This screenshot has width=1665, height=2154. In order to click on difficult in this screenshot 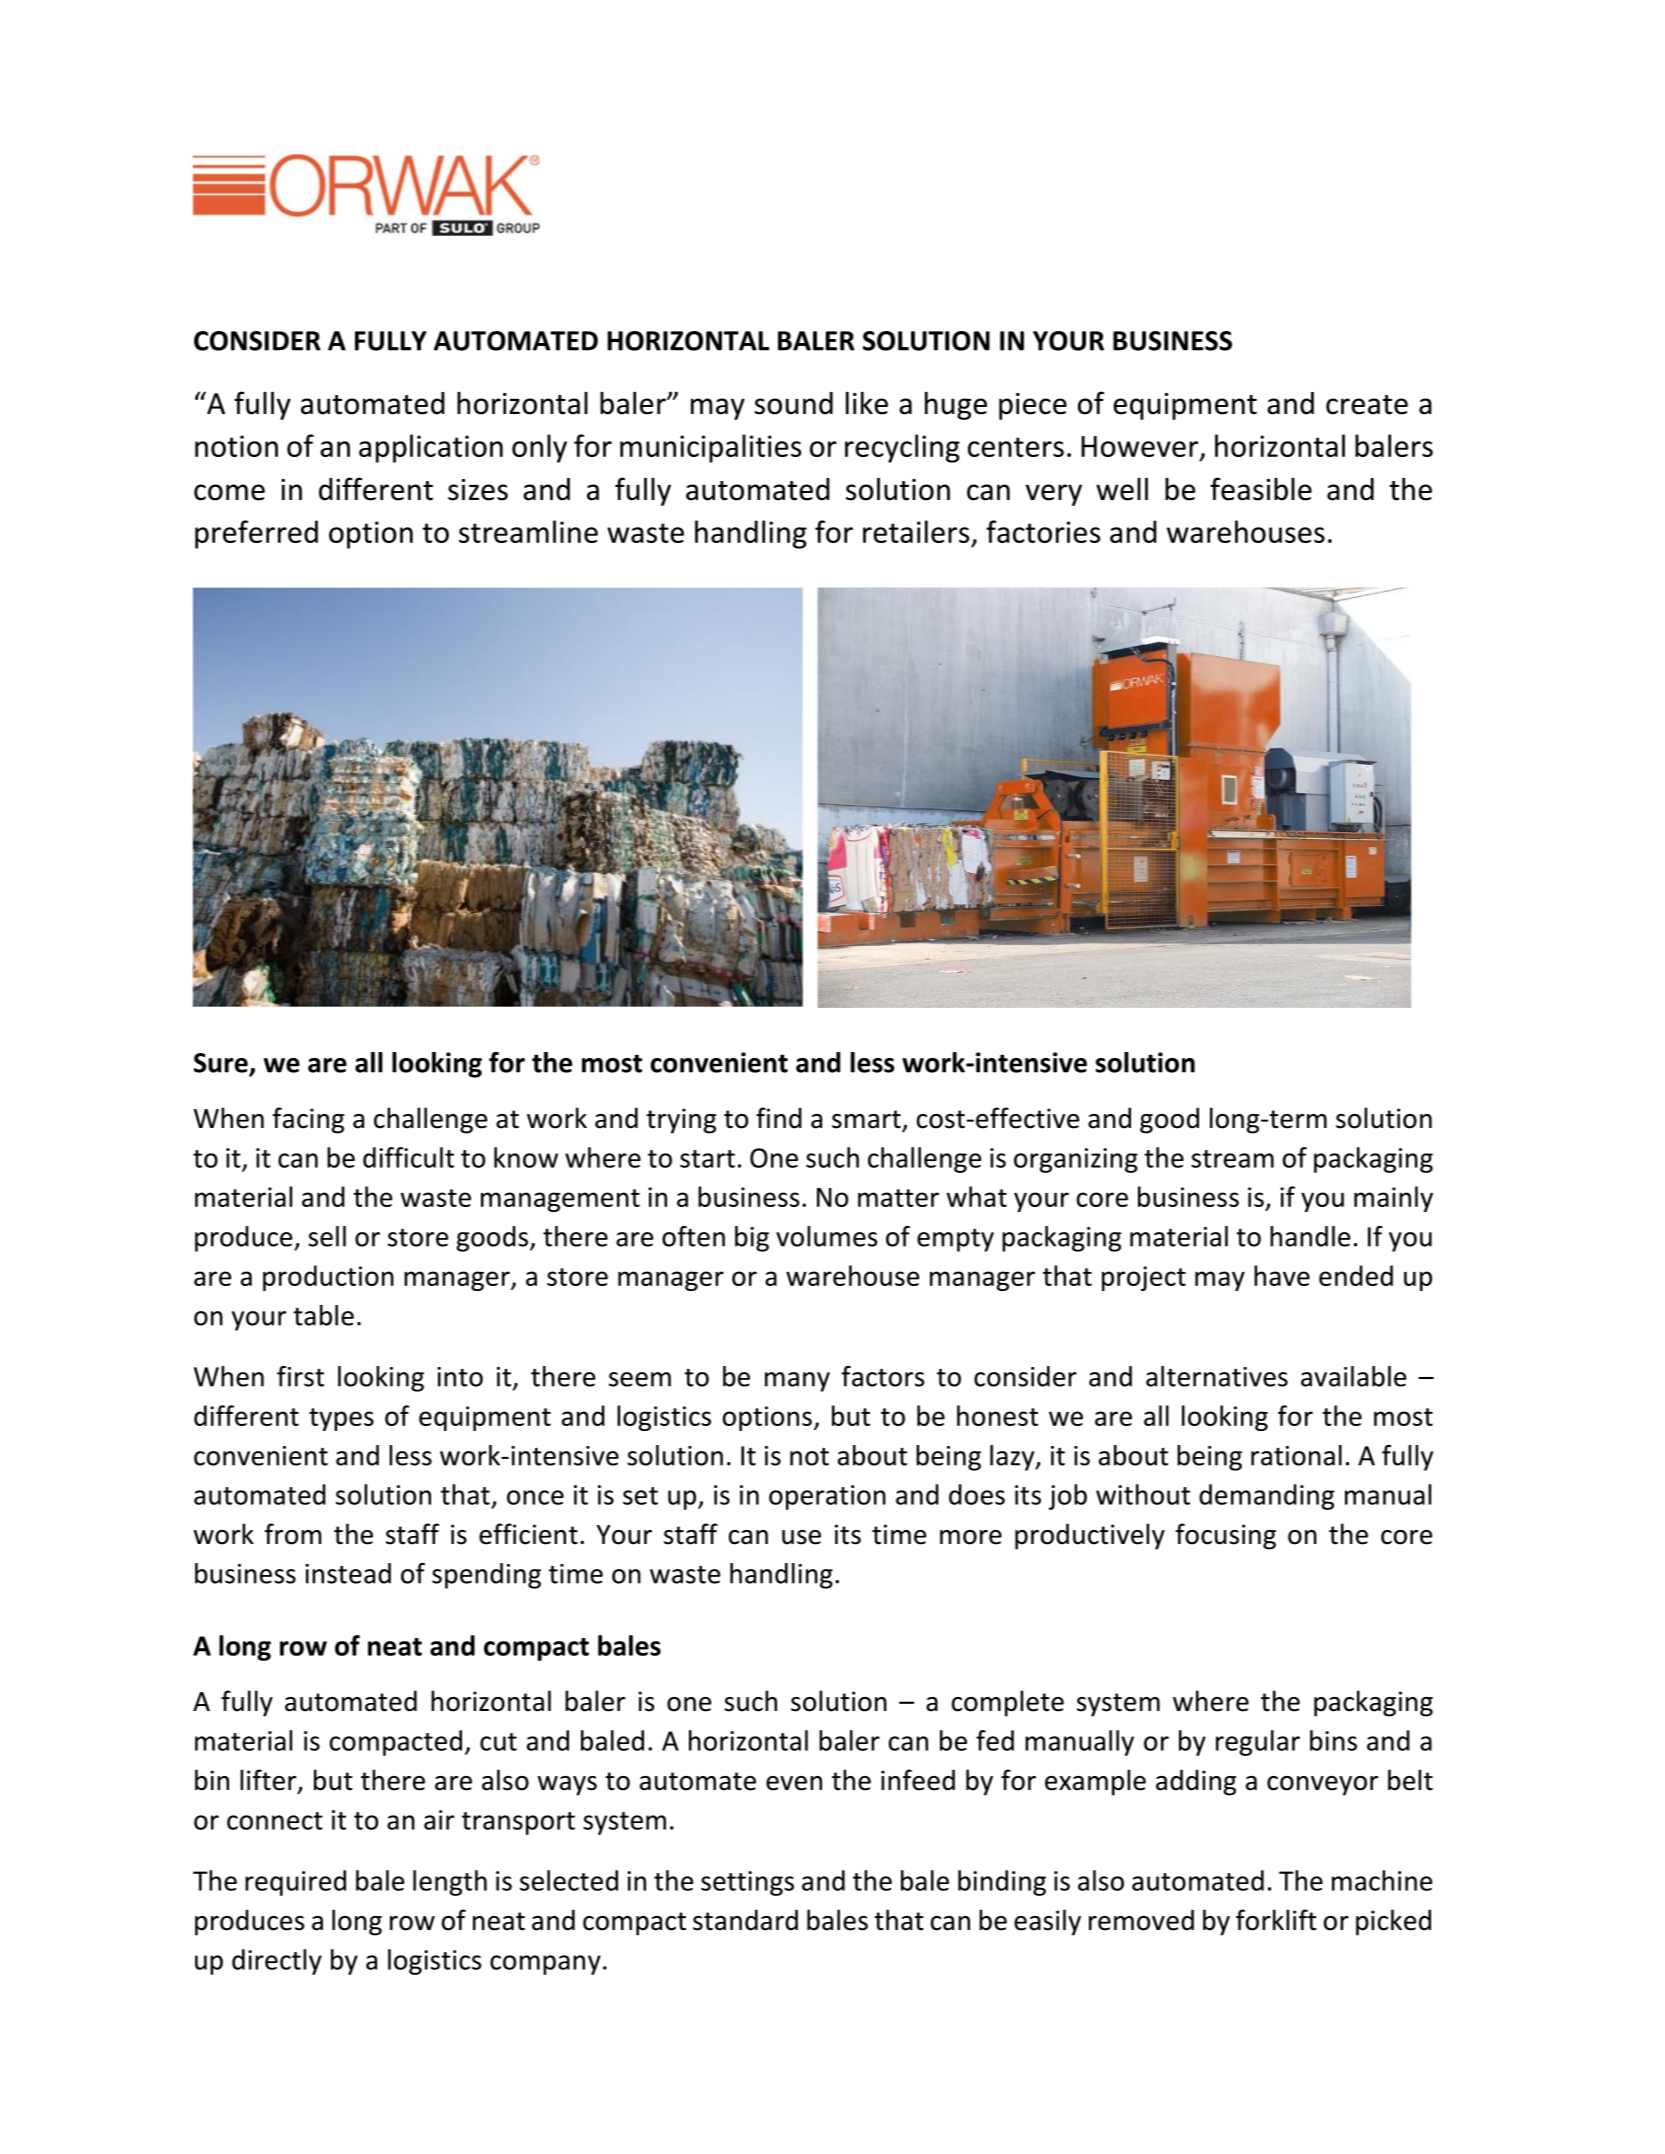, I will do `click(408, 1157)`.
